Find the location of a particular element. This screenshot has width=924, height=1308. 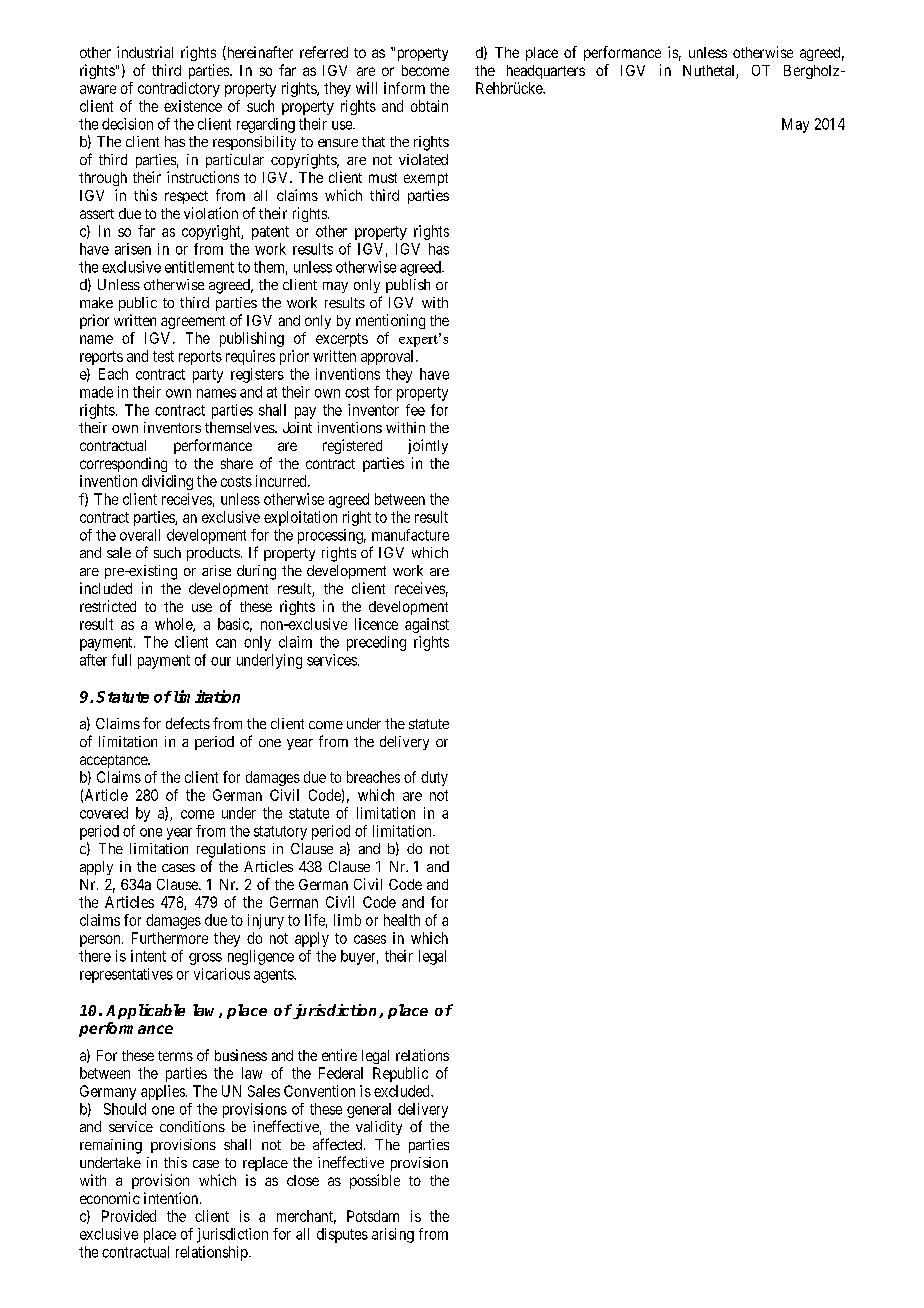

whole is located at coordinates (174, 625).
